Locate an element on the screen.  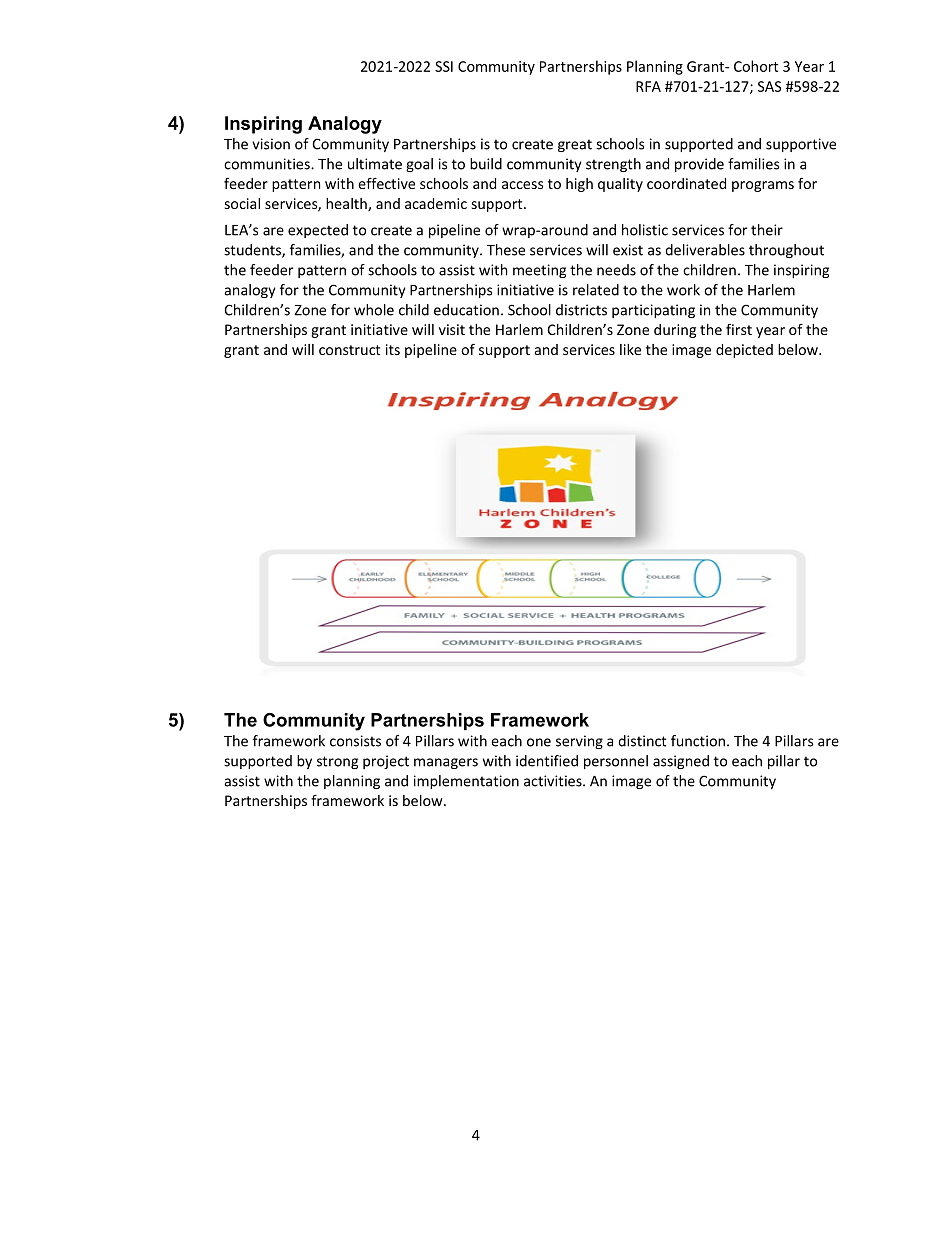
strong is located at coordinates (337, 762).
